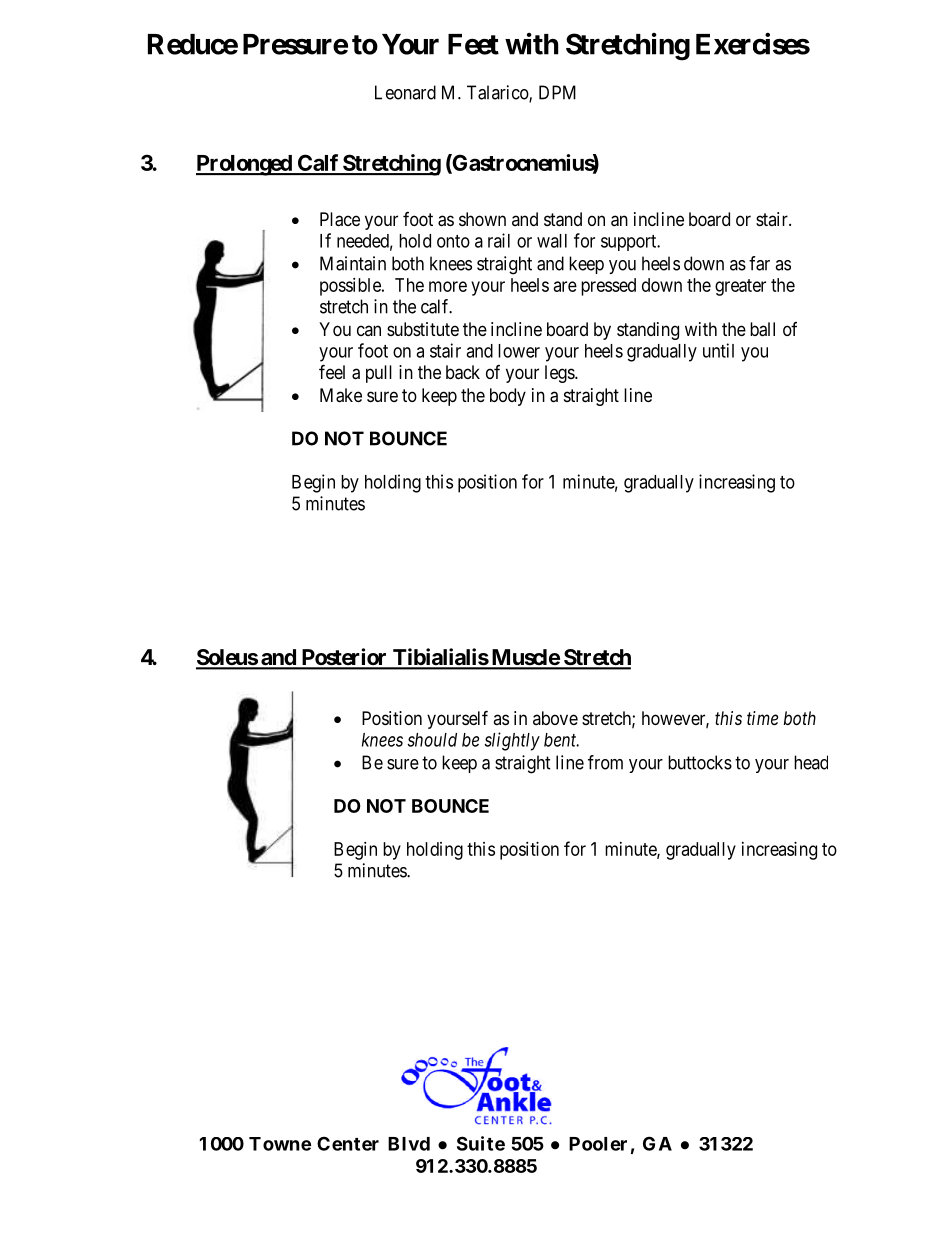  What do you see at coordinates (555, 718) in the screenshot?
I see `above` at bounding box center [555, 718].
